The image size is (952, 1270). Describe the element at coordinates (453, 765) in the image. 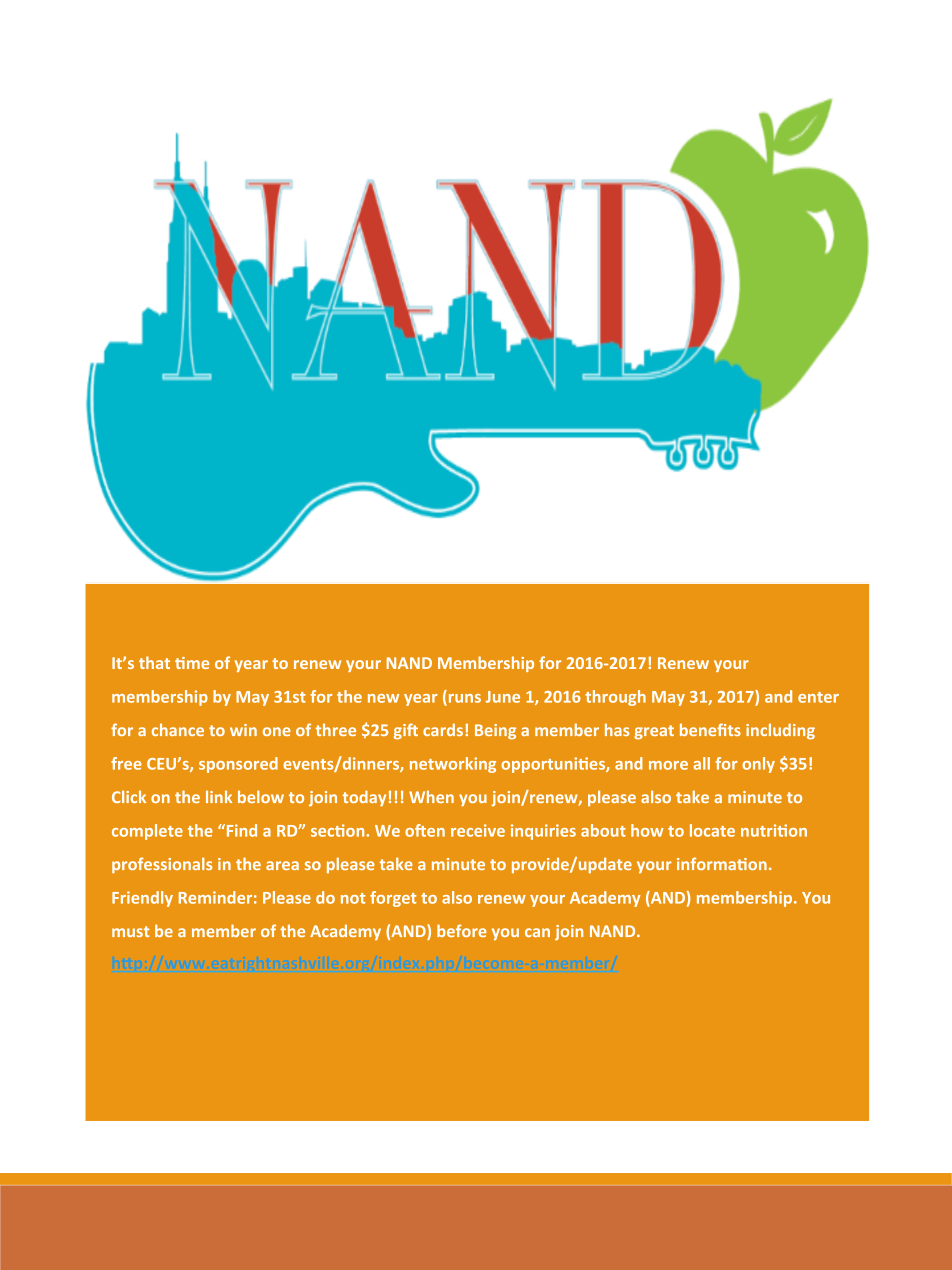

I see `networking` at that location.
